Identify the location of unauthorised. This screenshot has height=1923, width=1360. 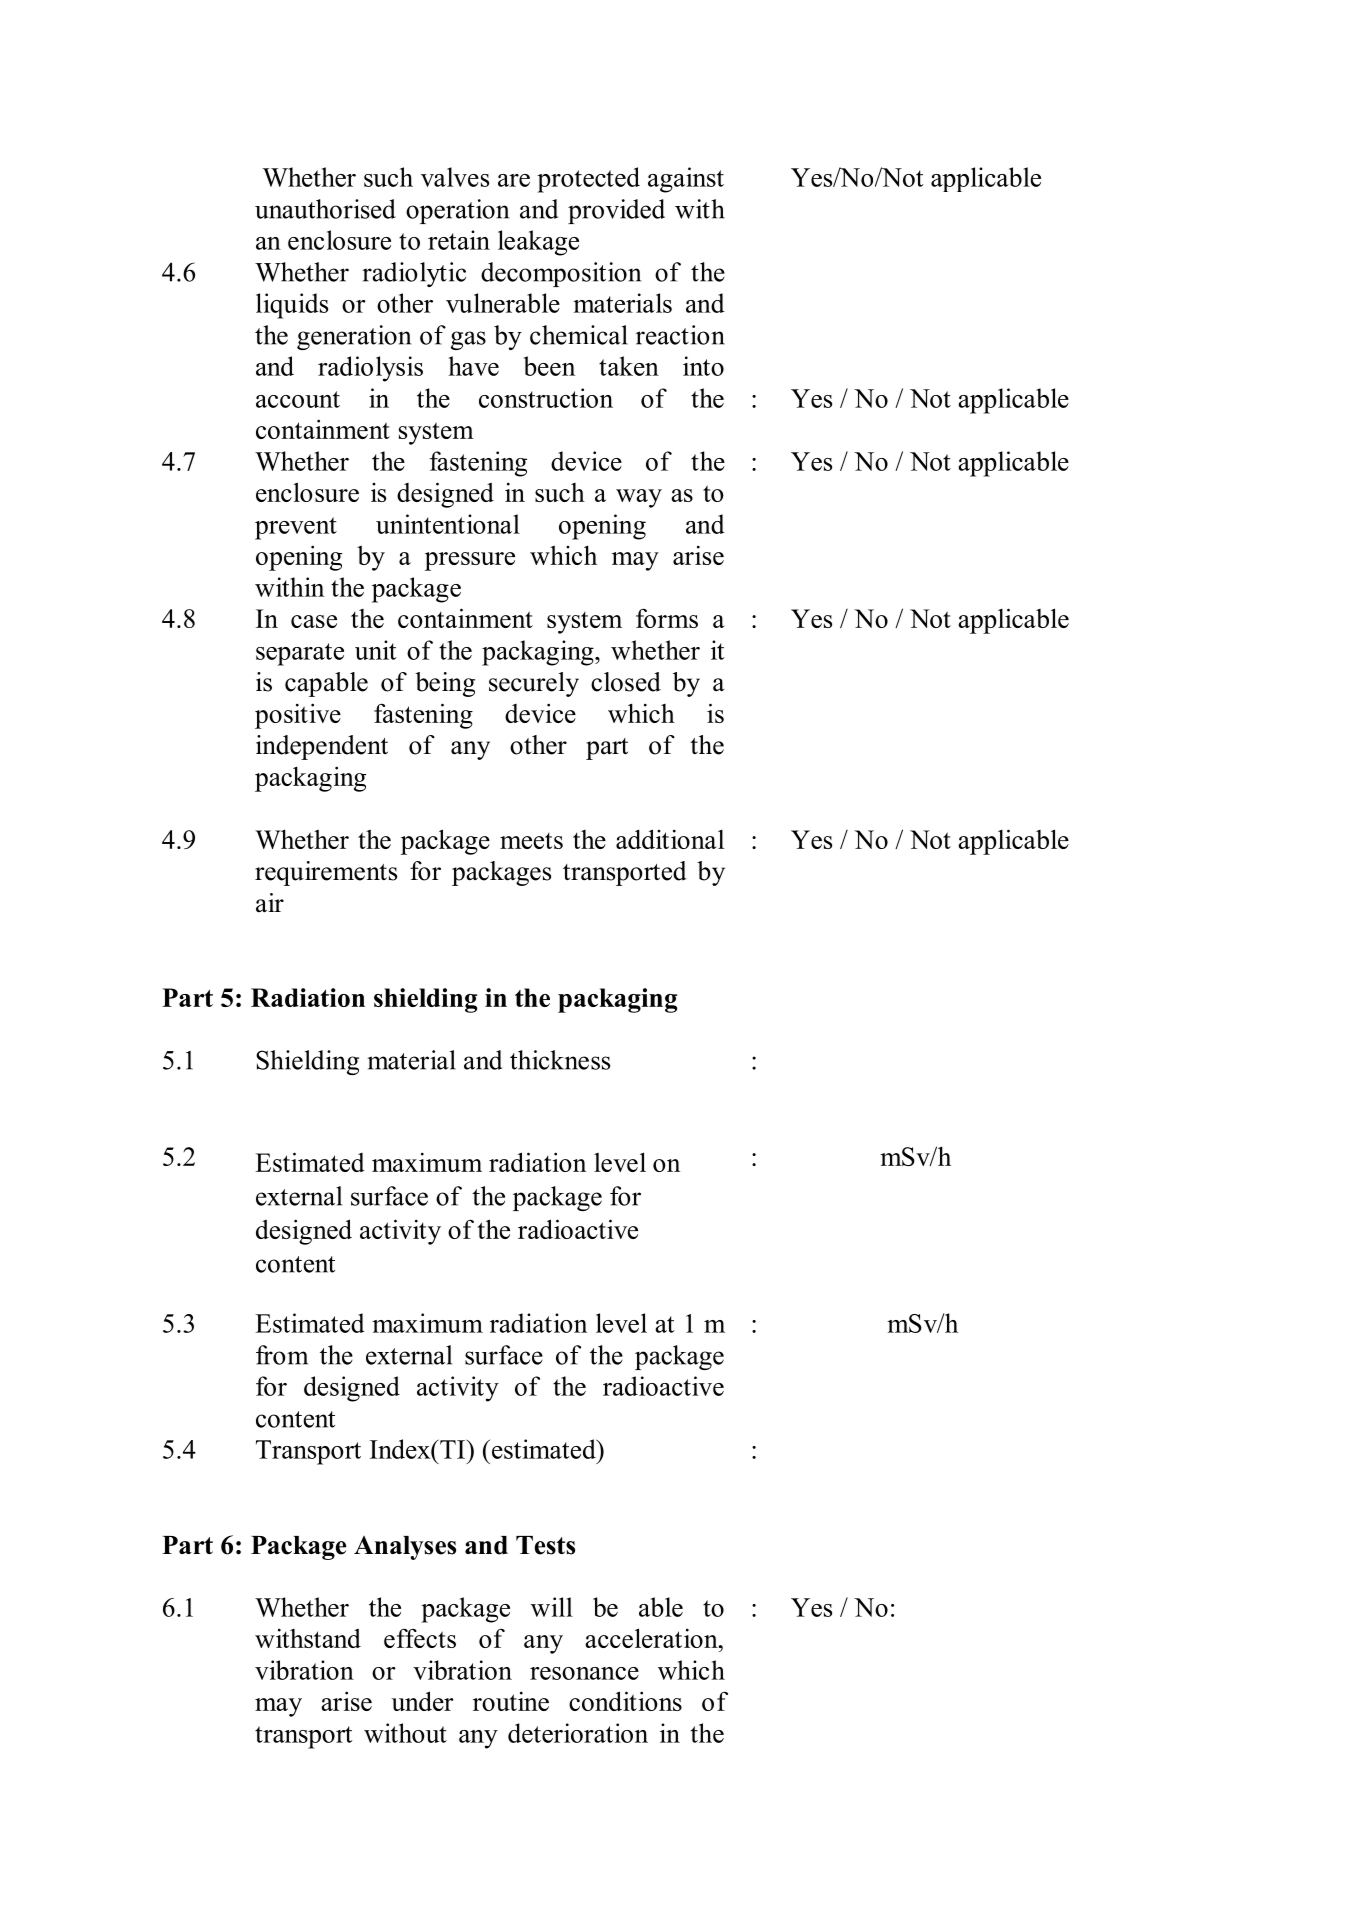
(325, 209).
